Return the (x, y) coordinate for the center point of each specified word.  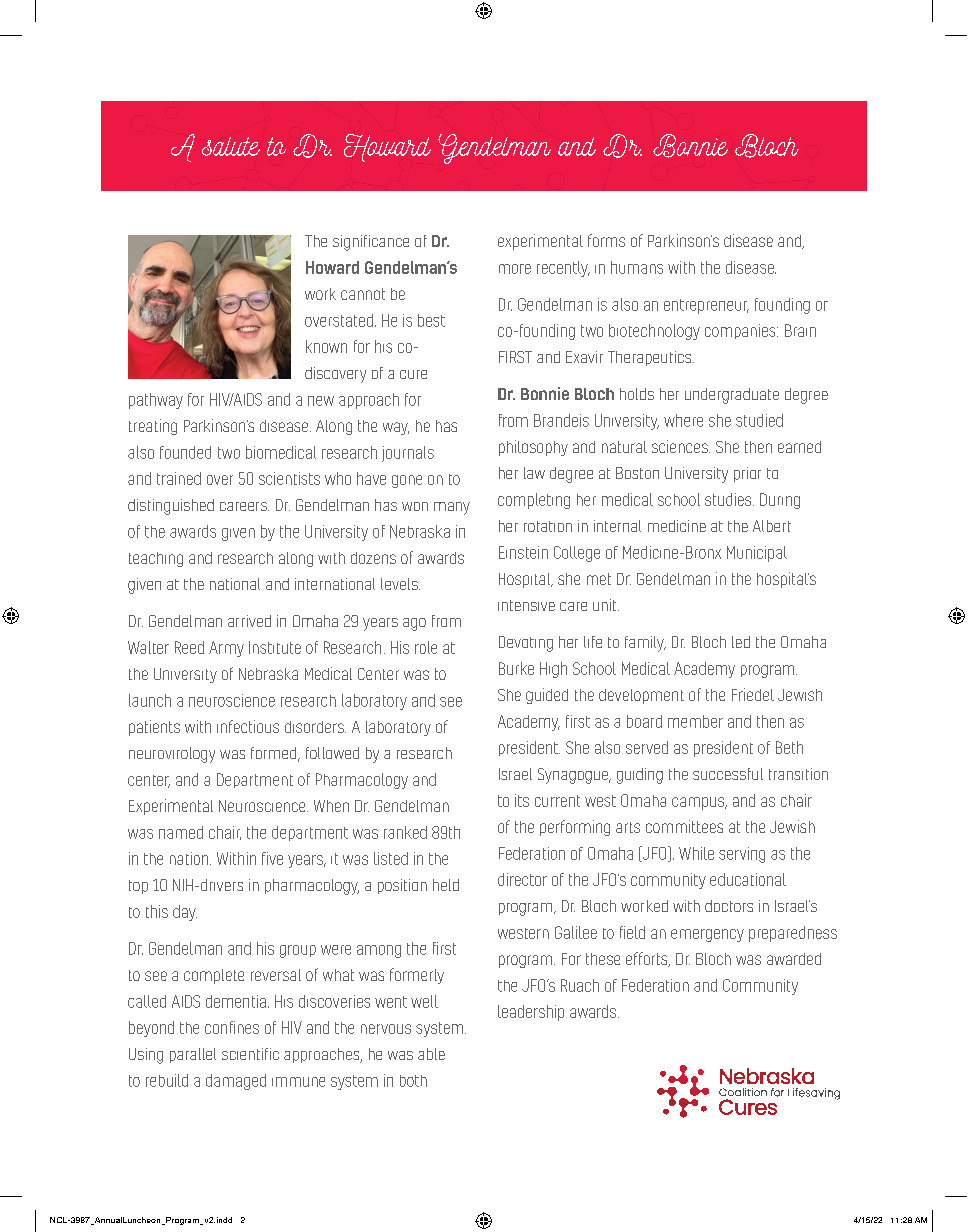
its (522, 800)
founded (185, 452)
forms (606, 240)
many (452, 508)
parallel (193, 1055)
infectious (248, 726)
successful (728, 774)
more (515, 269)
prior (747, 474)
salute (231, 146)
